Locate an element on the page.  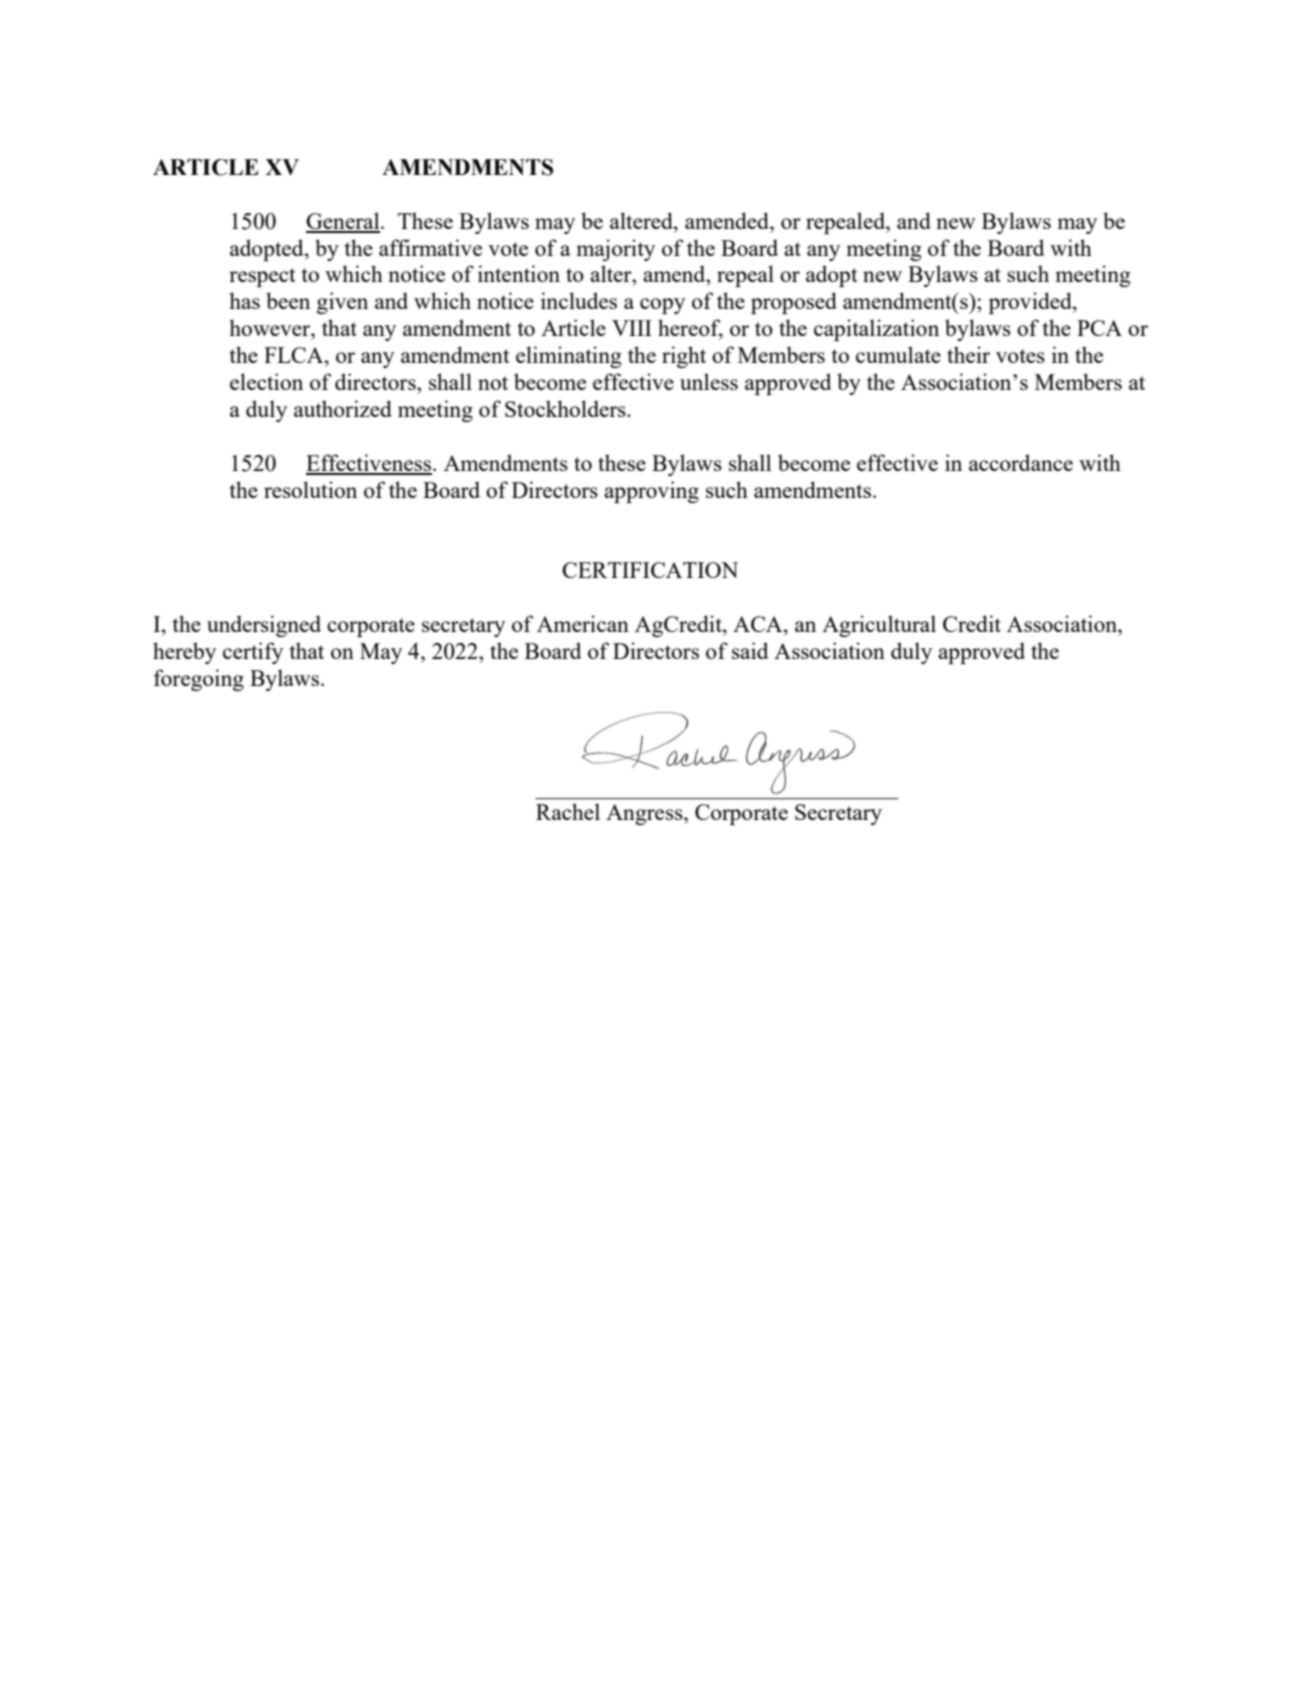
proposed is located at coordinates (794, 303).
